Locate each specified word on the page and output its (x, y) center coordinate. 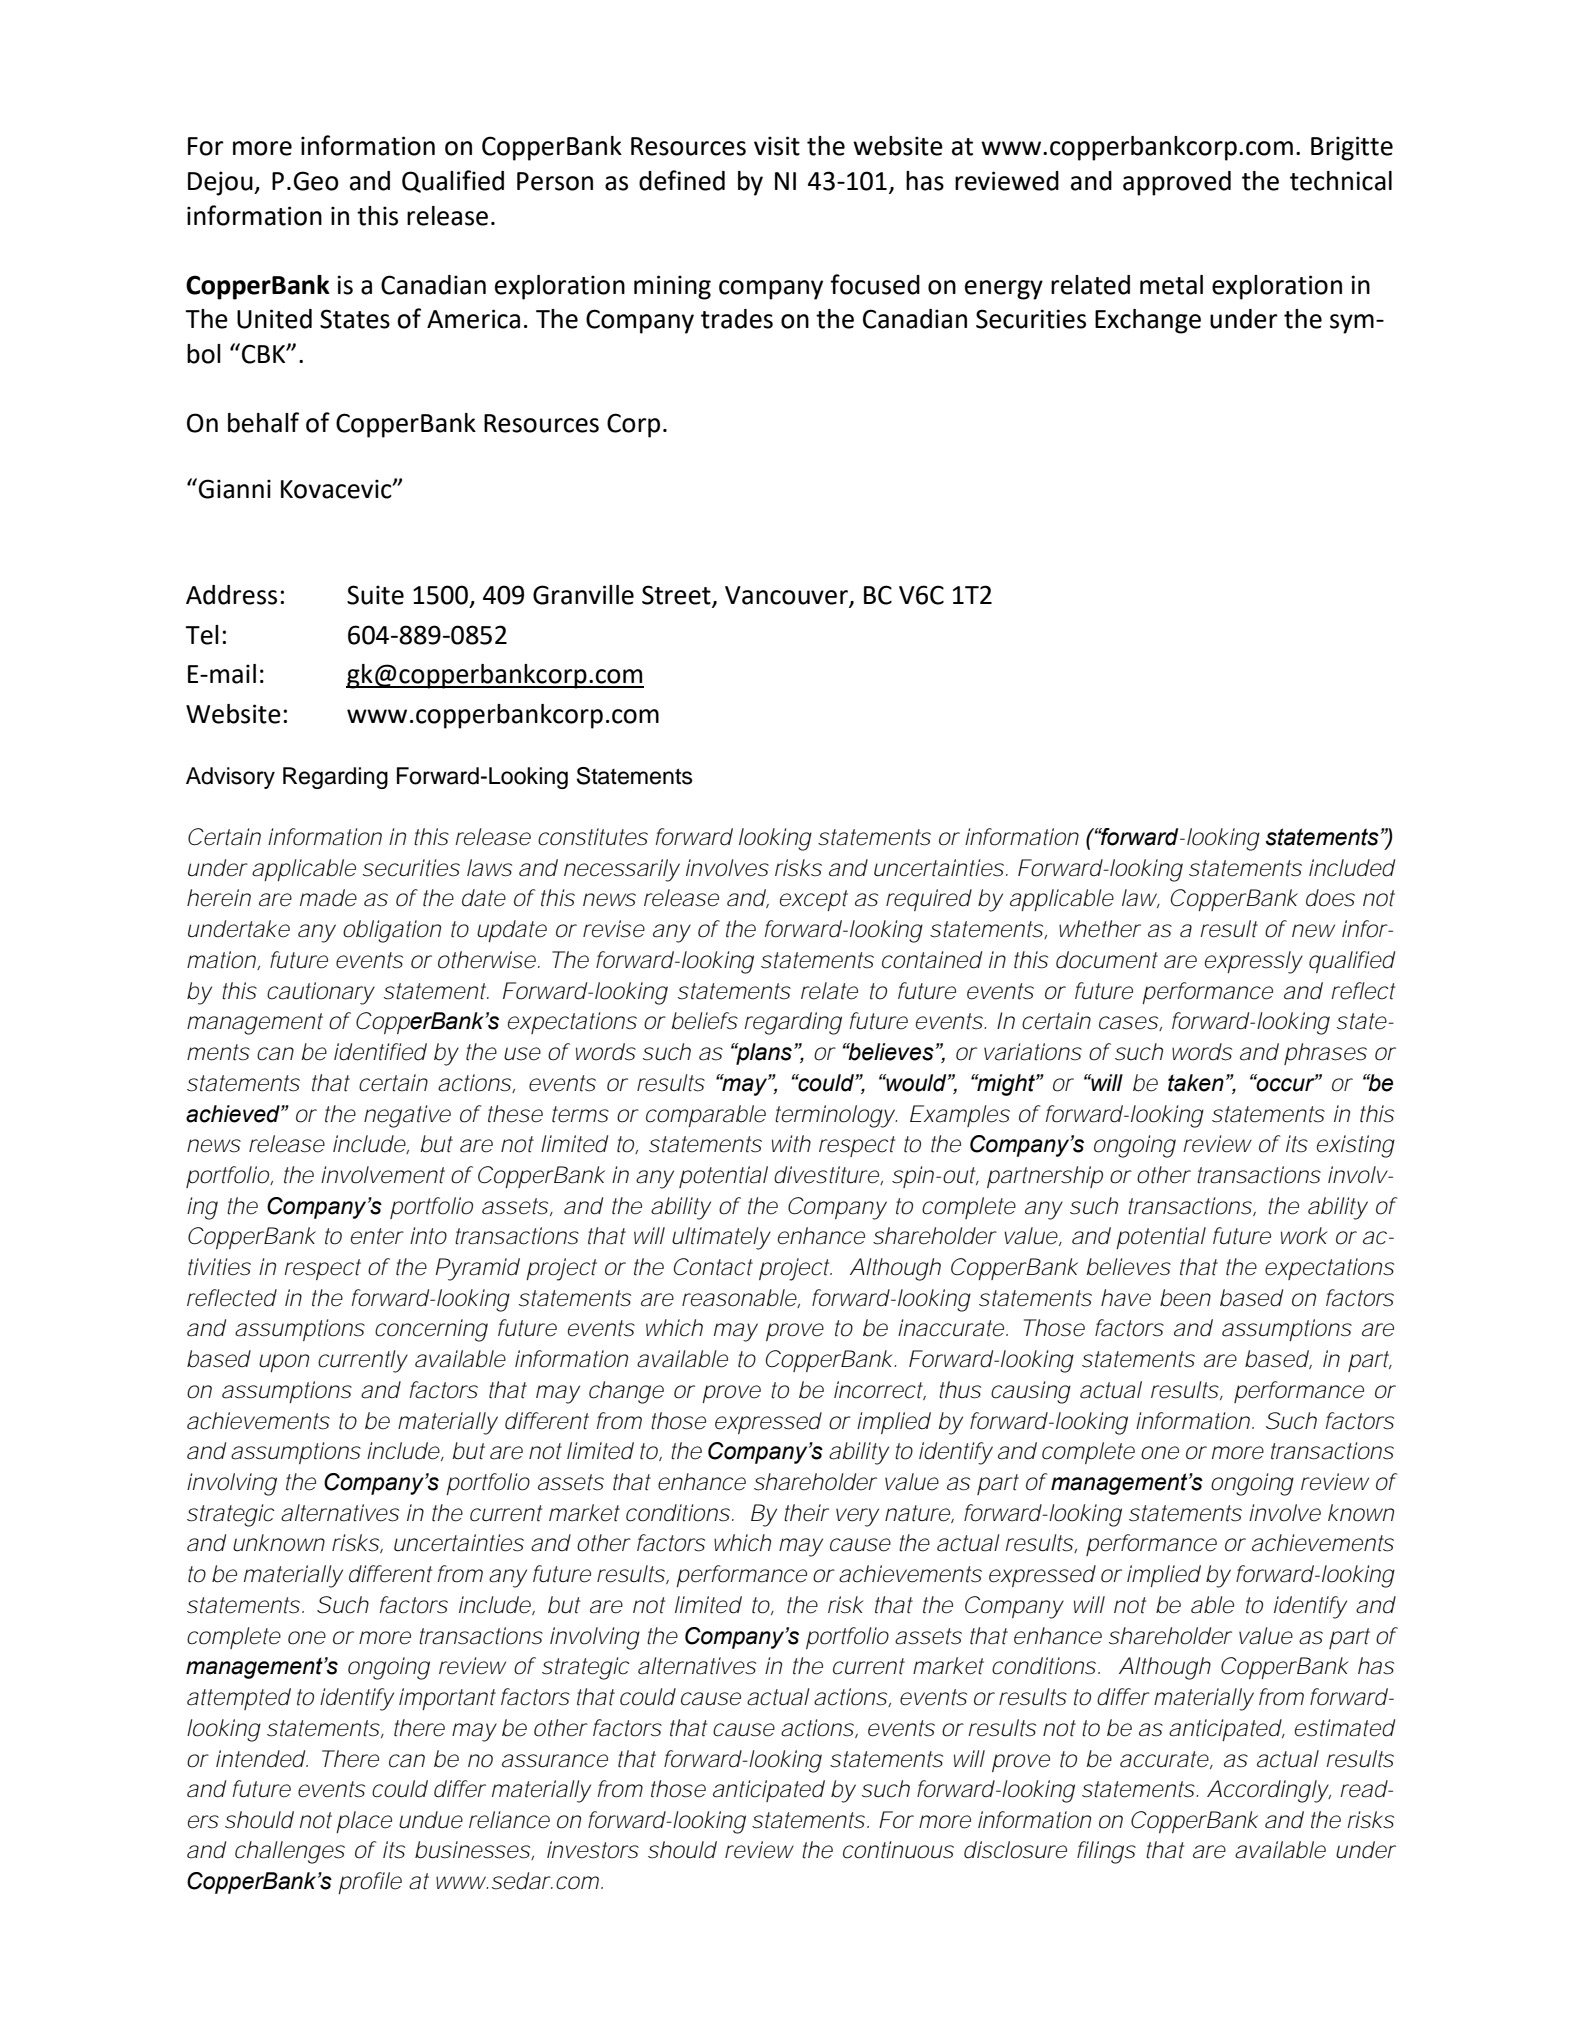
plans (763, 1054)
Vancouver (786, 595)
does (1330, 898)
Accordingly (1268, 1791)
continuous (898, 1850)
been (1185, 1298)
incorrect (880, 1390)
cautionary (321, 993)
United (274, 319)
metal (1171, 285)
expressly (1254, 962)
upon (284, 1363)
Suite (375, 595)
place (364, 1822)
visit (777, 146)
